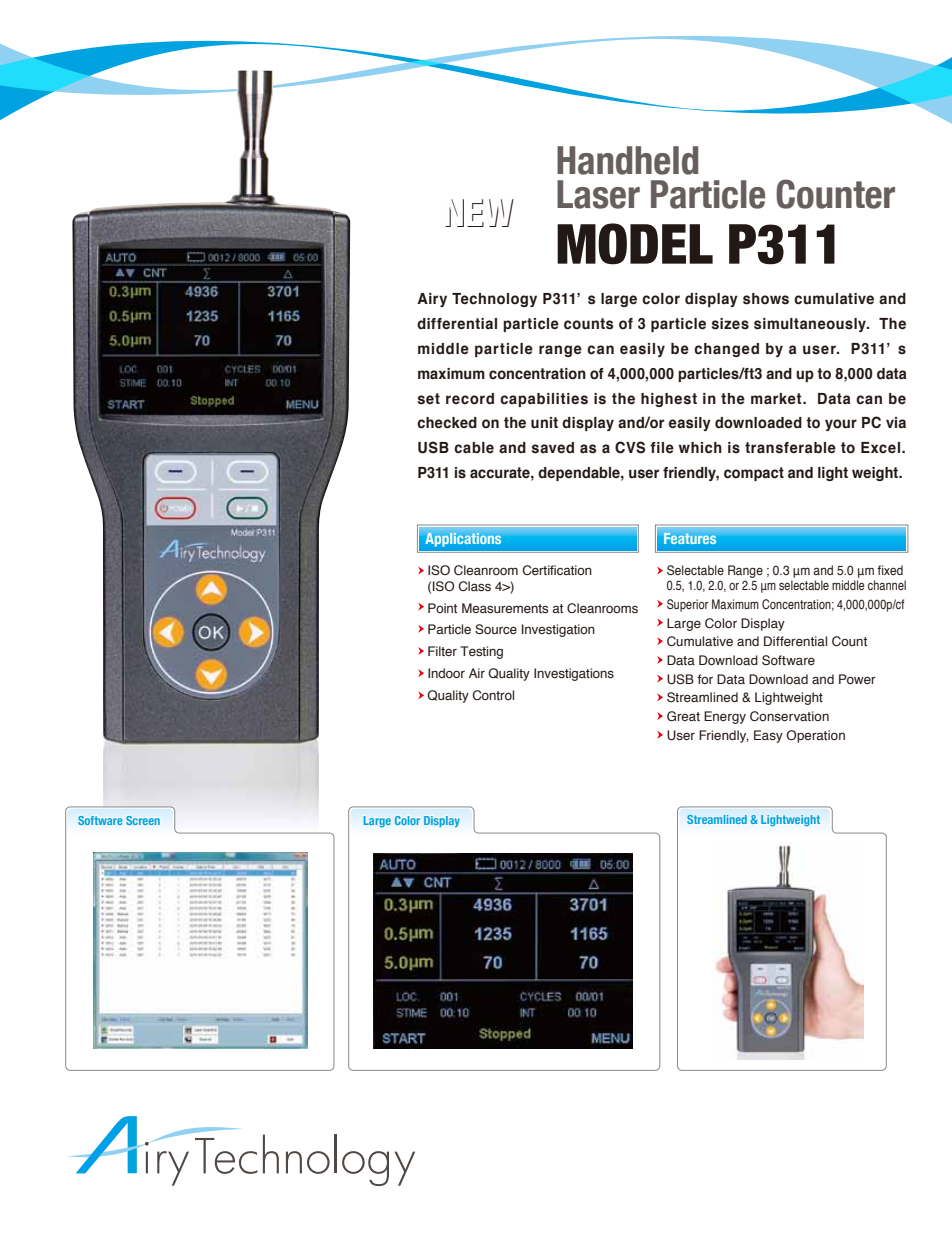  I want to click on channel, so click(887, 585).
